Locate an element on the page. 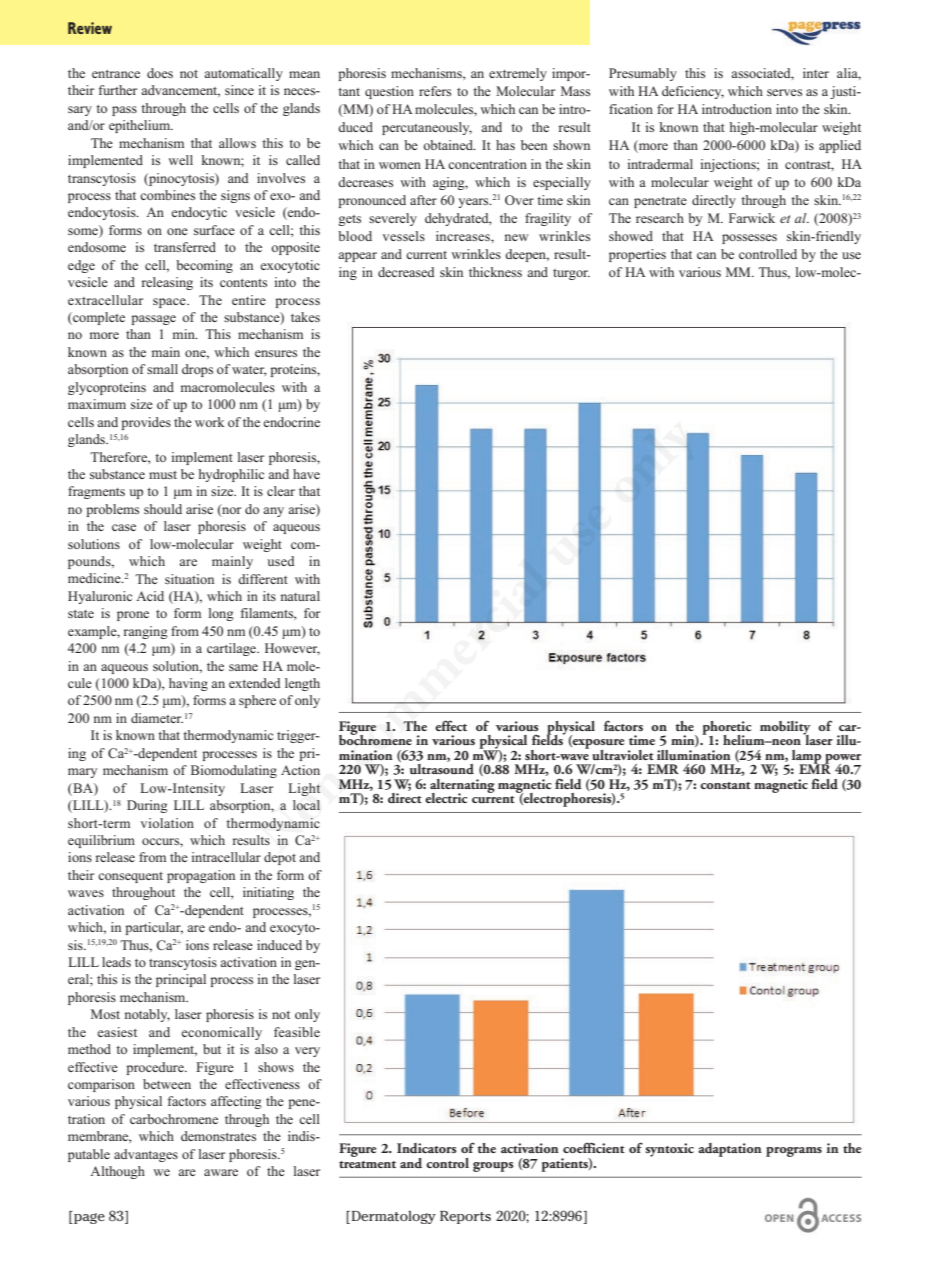  aware is located at coordinates (221, 1172).
